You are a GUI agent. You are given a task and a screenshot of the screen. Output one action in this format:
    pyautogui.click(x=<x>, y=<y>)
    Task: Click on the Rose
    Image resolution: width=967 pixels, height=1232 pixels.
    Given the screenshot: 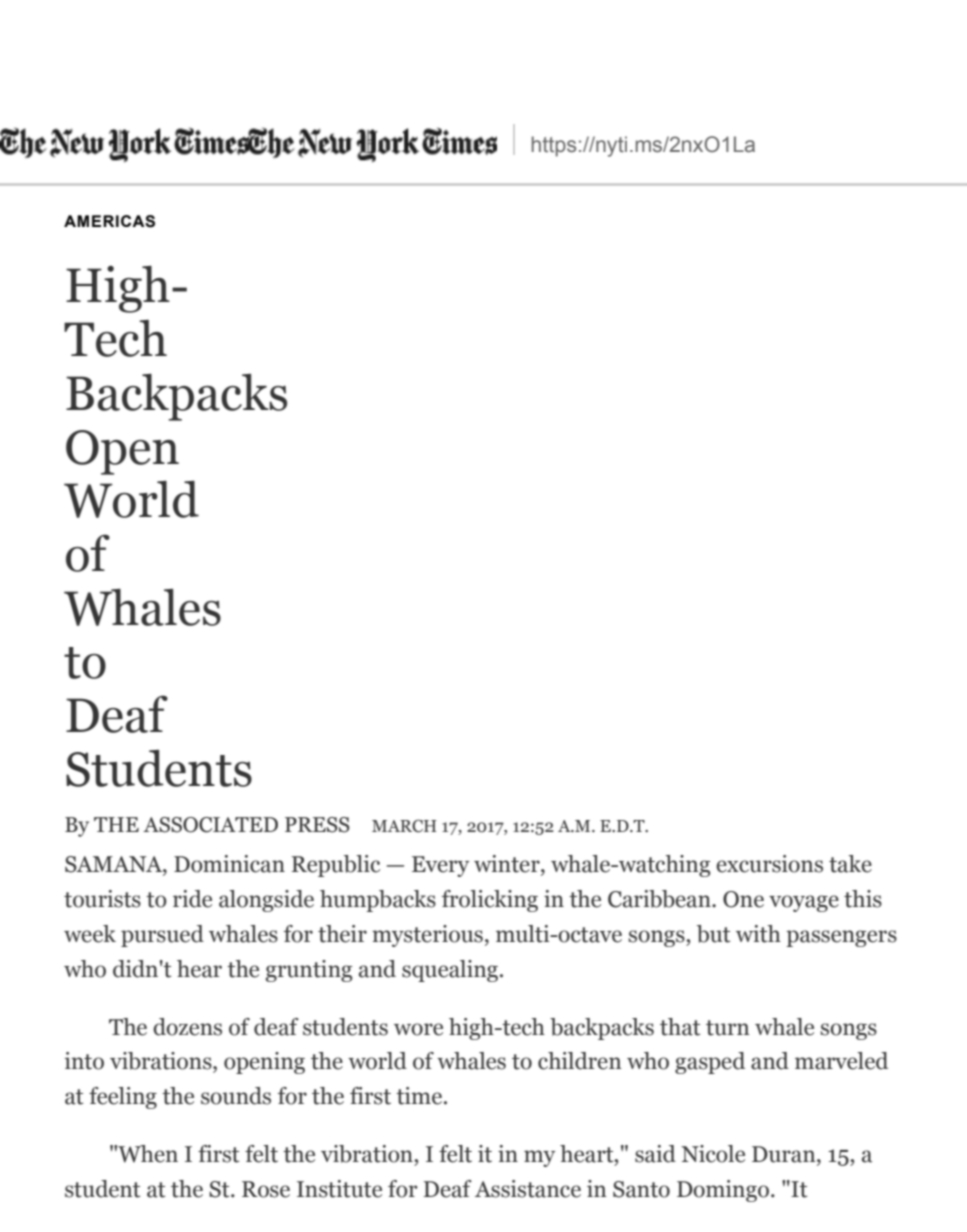 What is the action you would take?
    pyautogui.click(x=266, y=1189)
